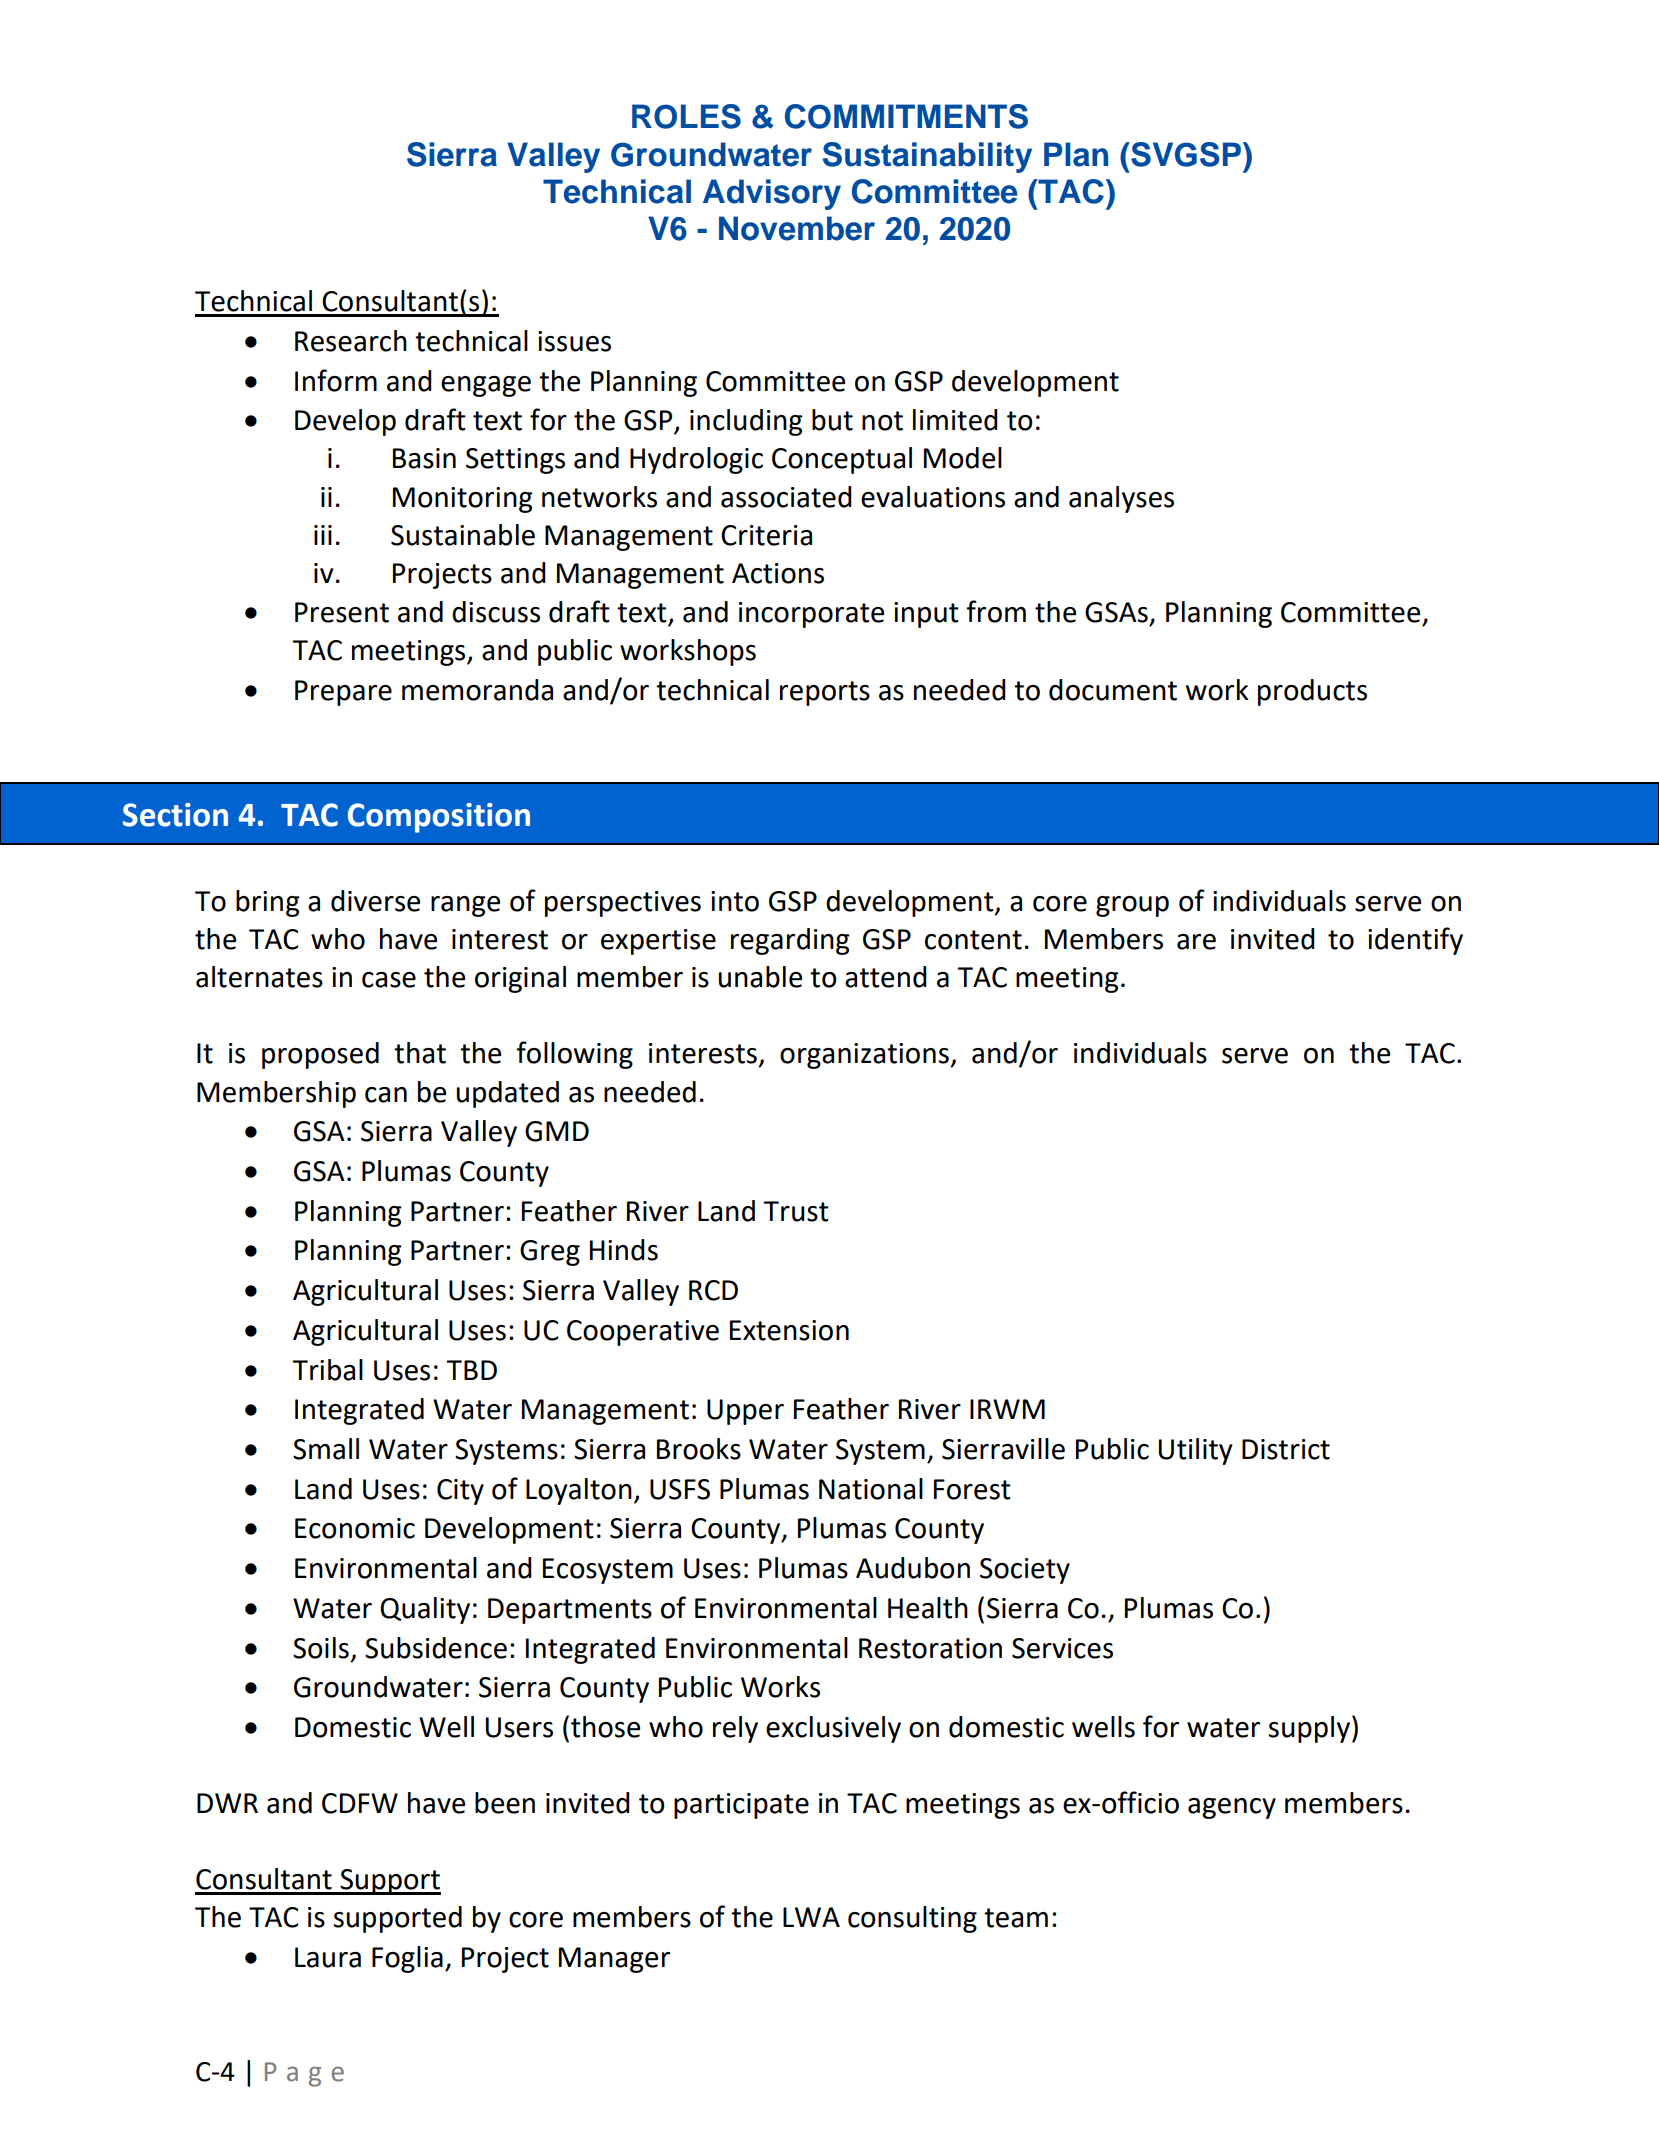 The width and height of the screenshot is (1659, 2147). I want to click on Research, so click(351, 341).
